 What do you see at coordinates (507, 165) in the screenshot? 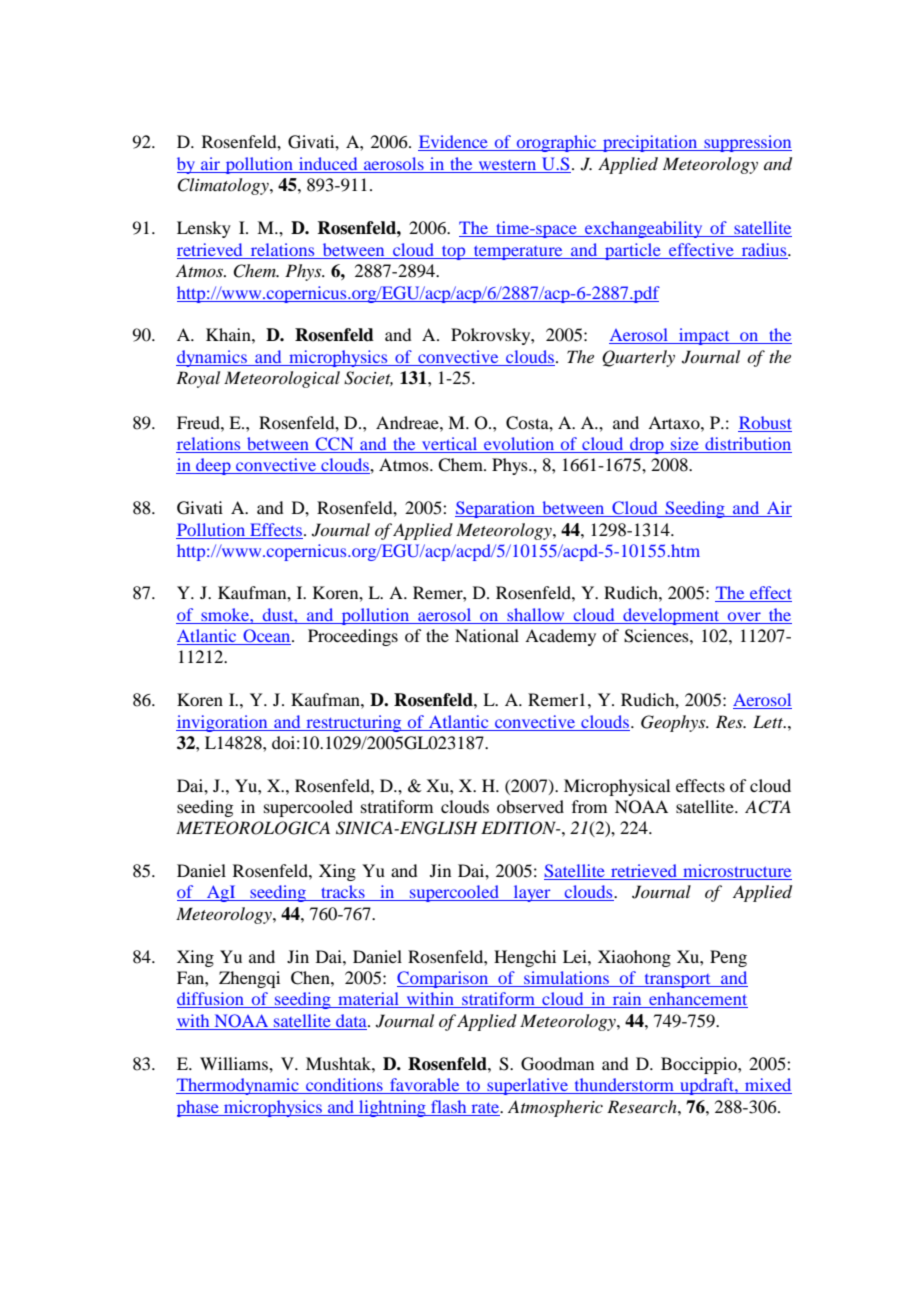
I see `western` at bounding box center [507, 165].
